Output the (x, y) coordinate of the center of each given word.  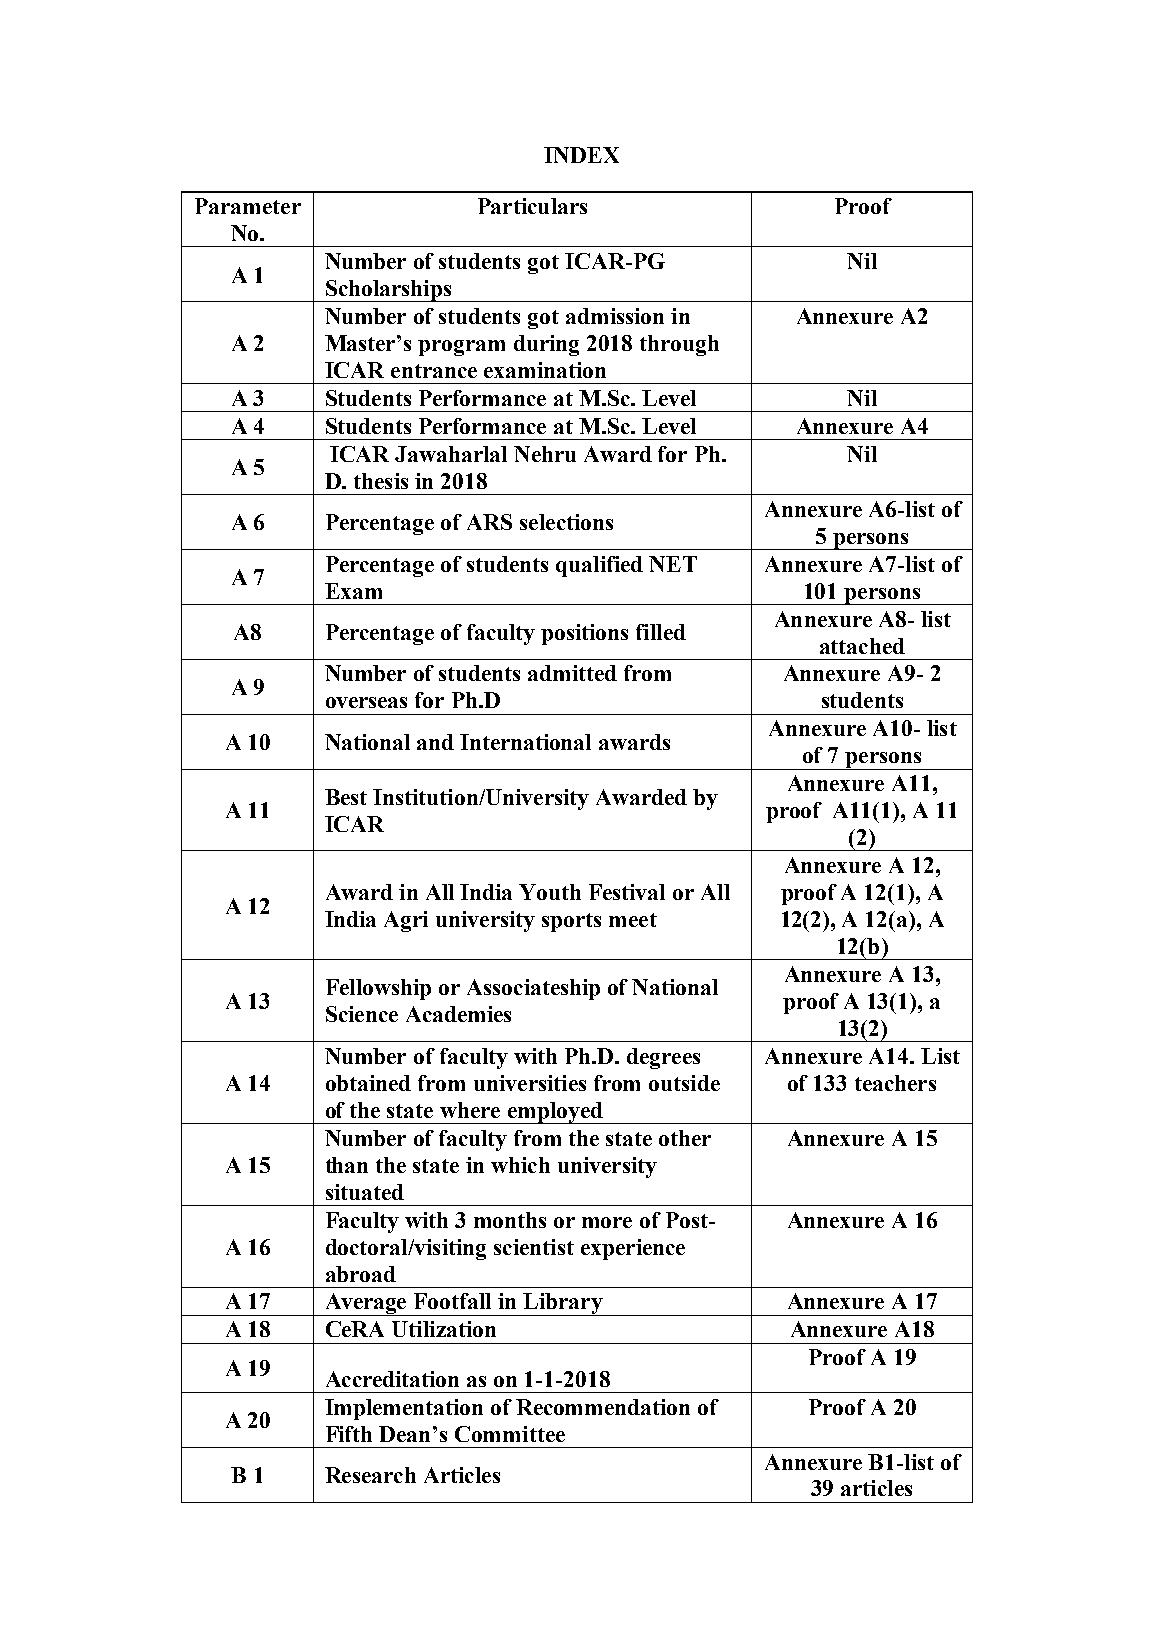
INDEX (581, 155)
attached (862, 646)
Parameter (248, 206)
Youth (550, 892)
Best (346, 797)
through (679, 345)
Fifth (349, 1434)
